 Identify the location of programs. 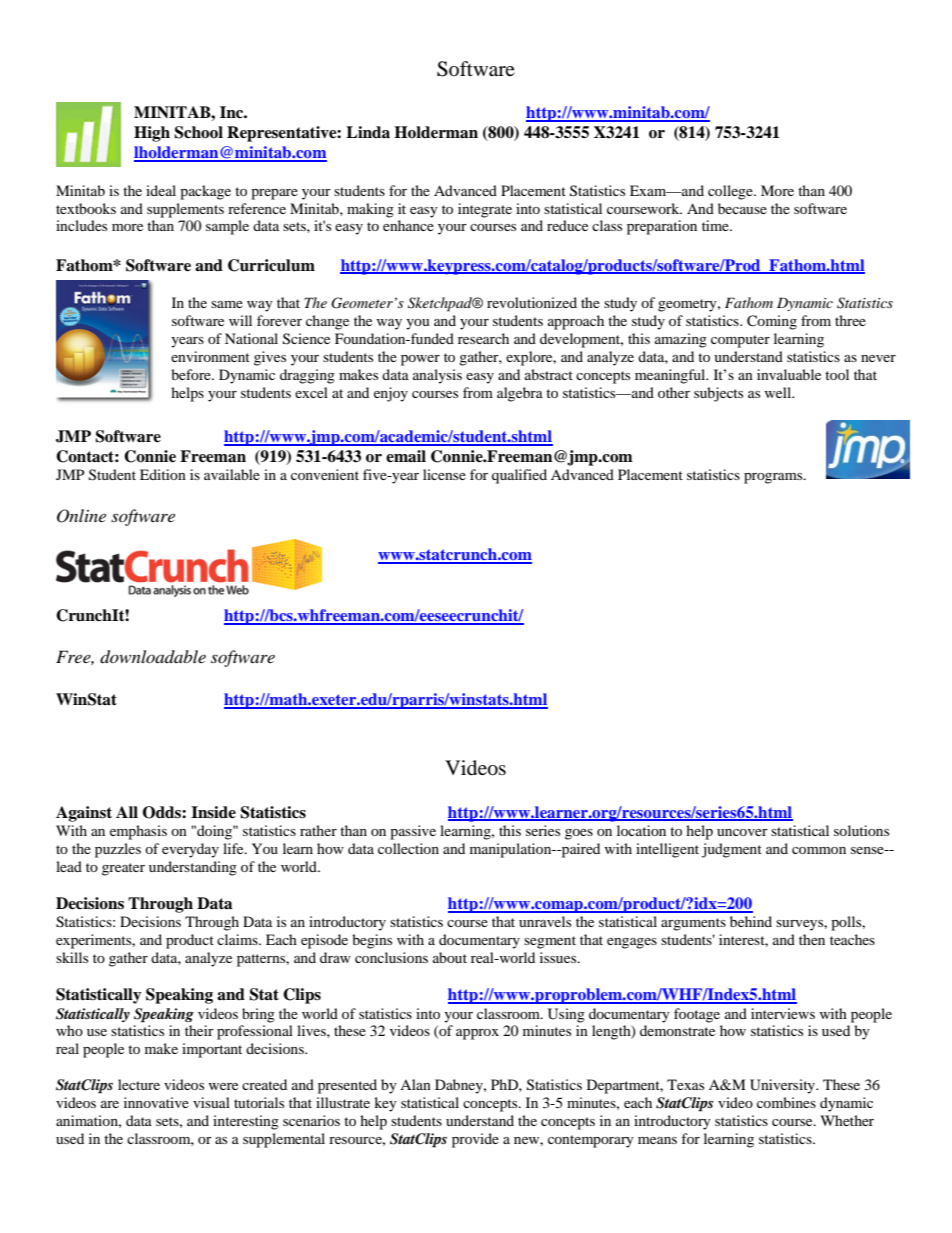
(774, 478).
